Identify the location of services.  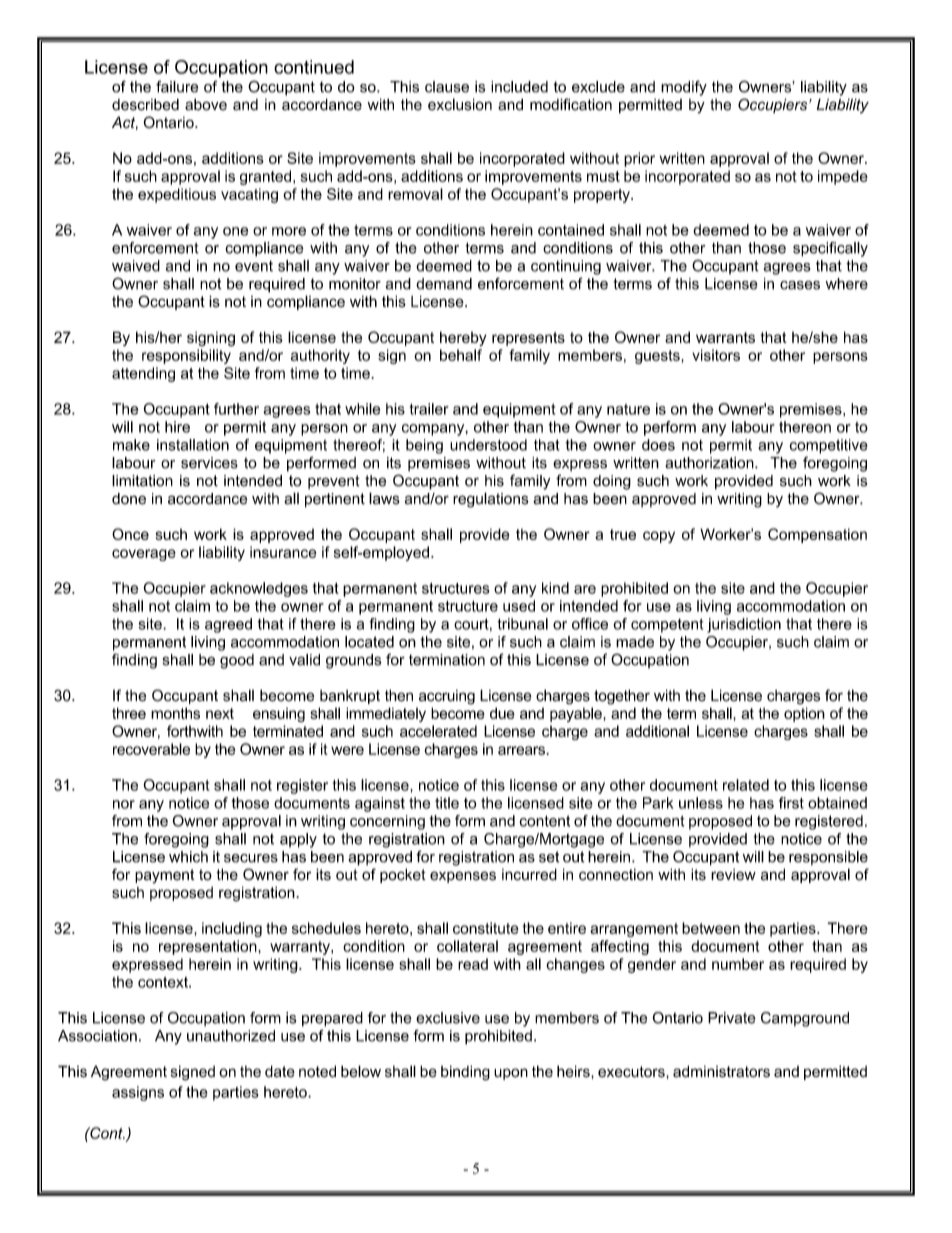
(209, 463).
